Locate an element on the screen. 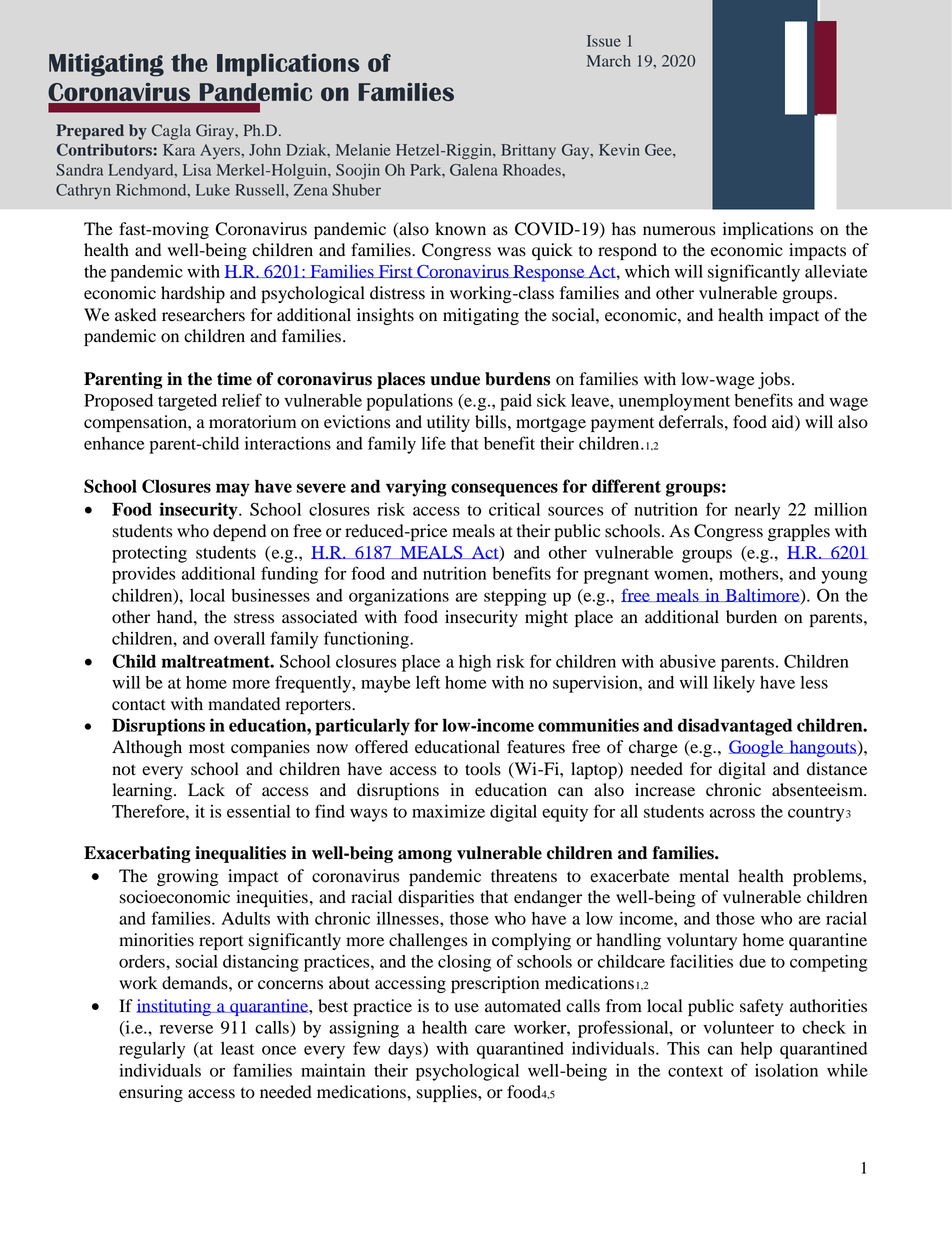  across is located at coordinates (732, 813).
